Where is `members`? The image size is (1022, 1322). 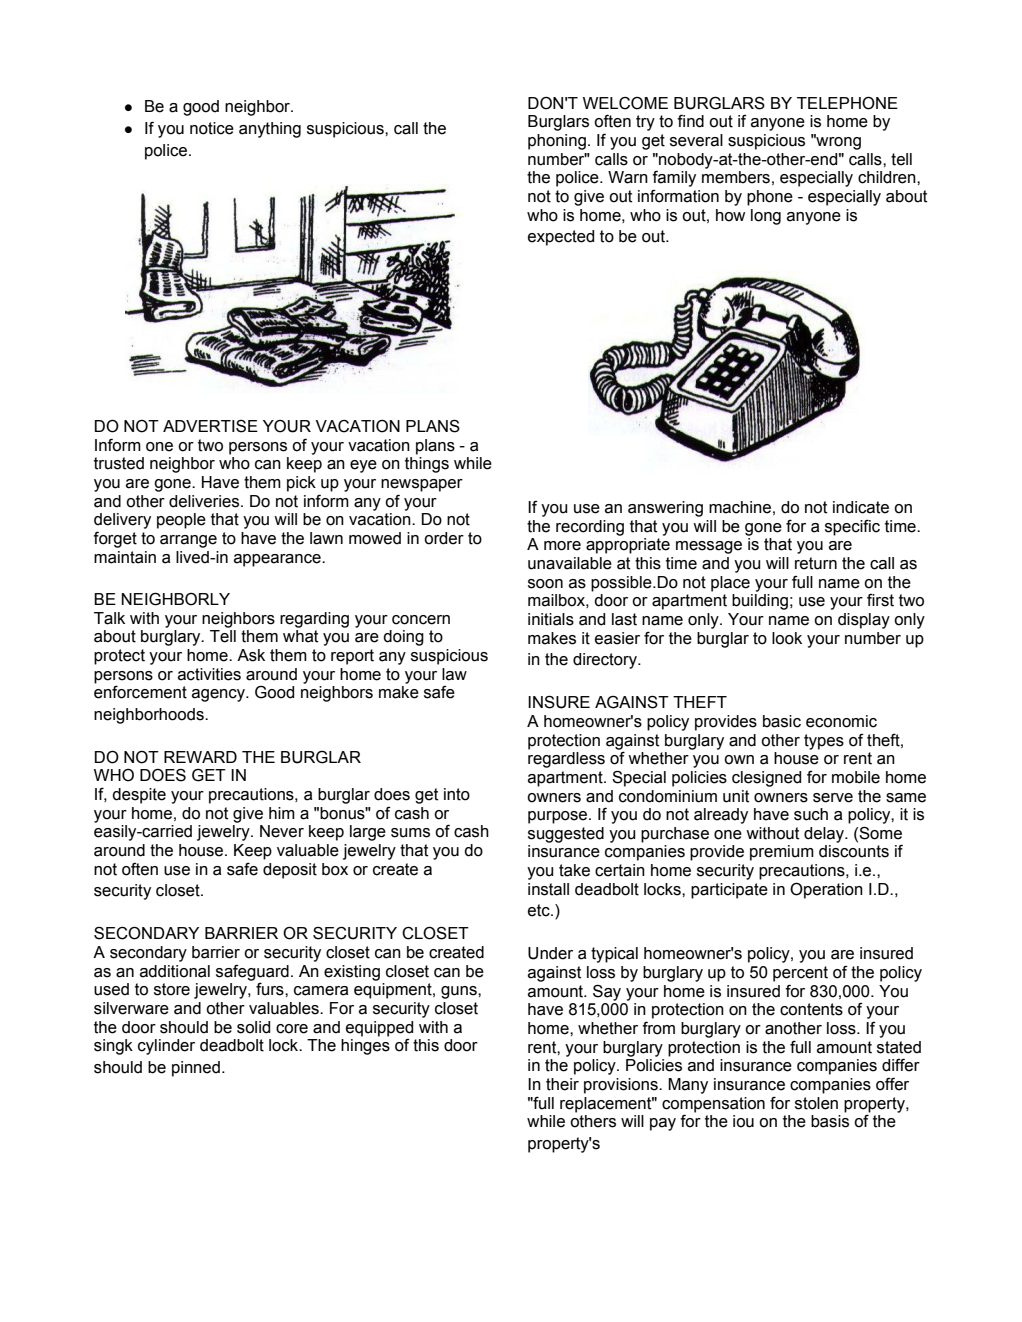
members is located at coordinates (736, 177).
